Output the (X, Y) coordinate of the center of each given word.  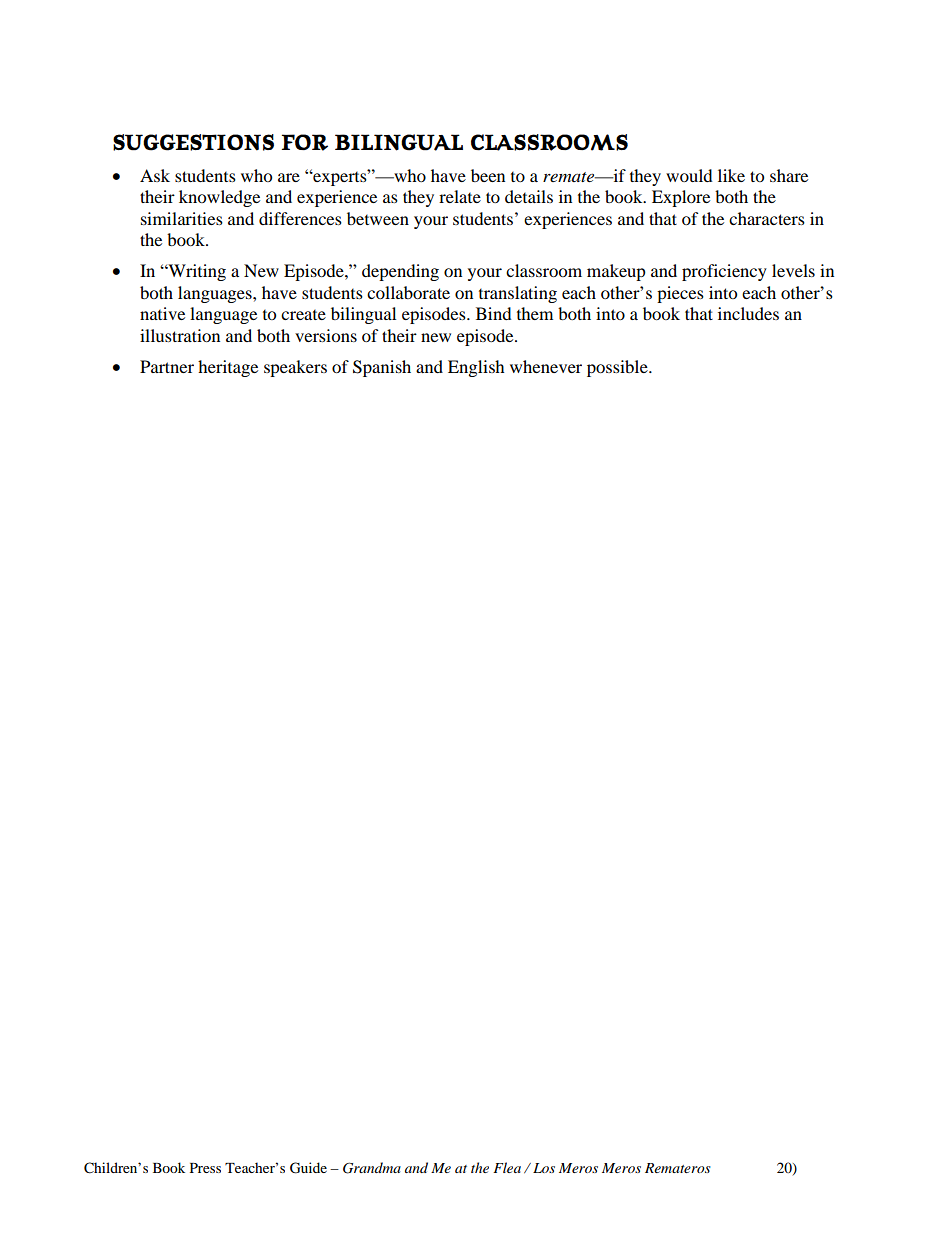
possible (618, 368)
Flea (507, 1167)
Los (544, 1168)
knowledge (219, 198)
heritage (228, 368)
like (731, 175)
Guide (308, 1168)
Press (205, 1168)
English (476, 368)
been (488, 175)
